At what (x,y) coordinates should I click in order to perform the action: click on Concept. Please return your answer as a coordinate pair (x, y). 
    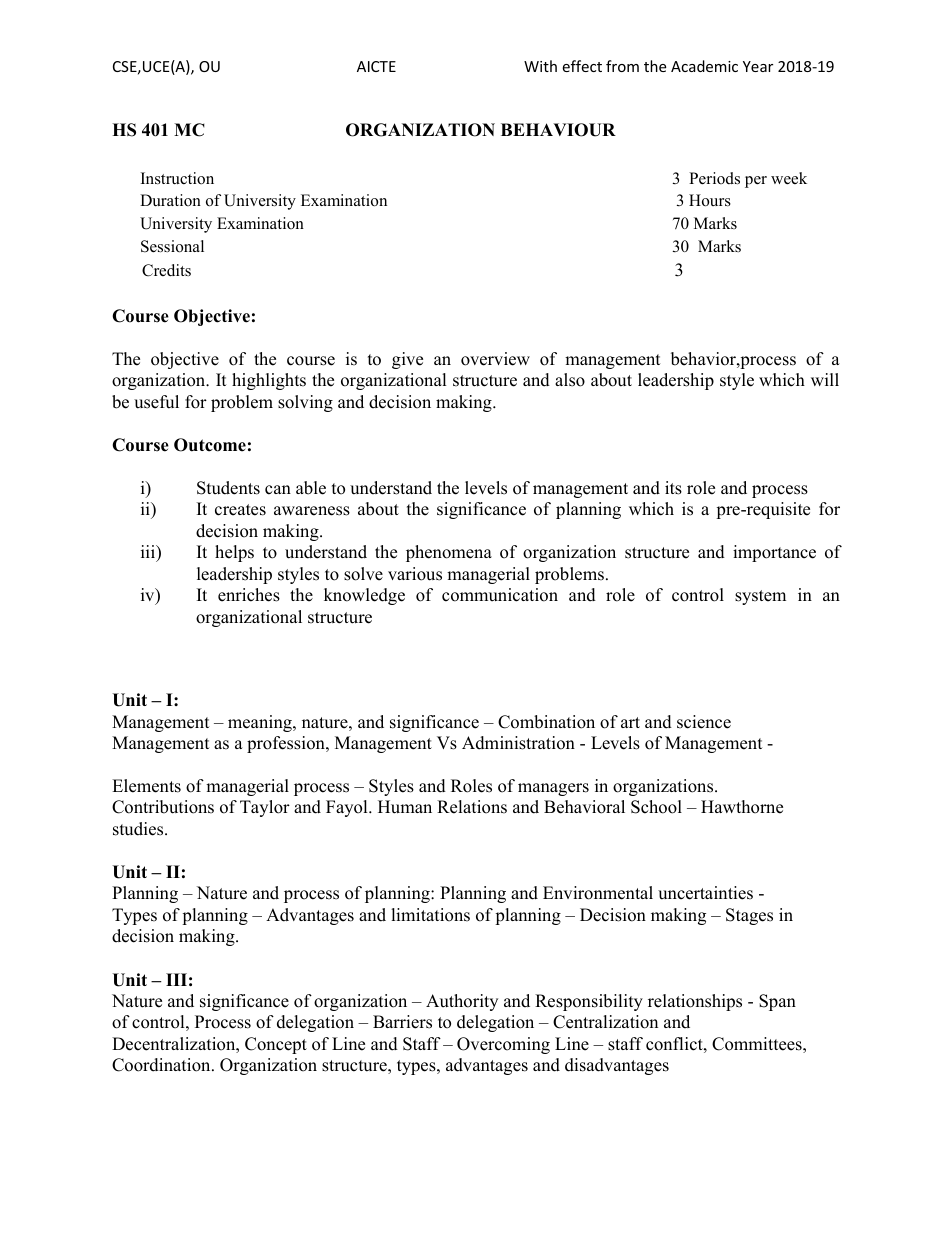
    Looking at the image, I should click on (276, 1045).
